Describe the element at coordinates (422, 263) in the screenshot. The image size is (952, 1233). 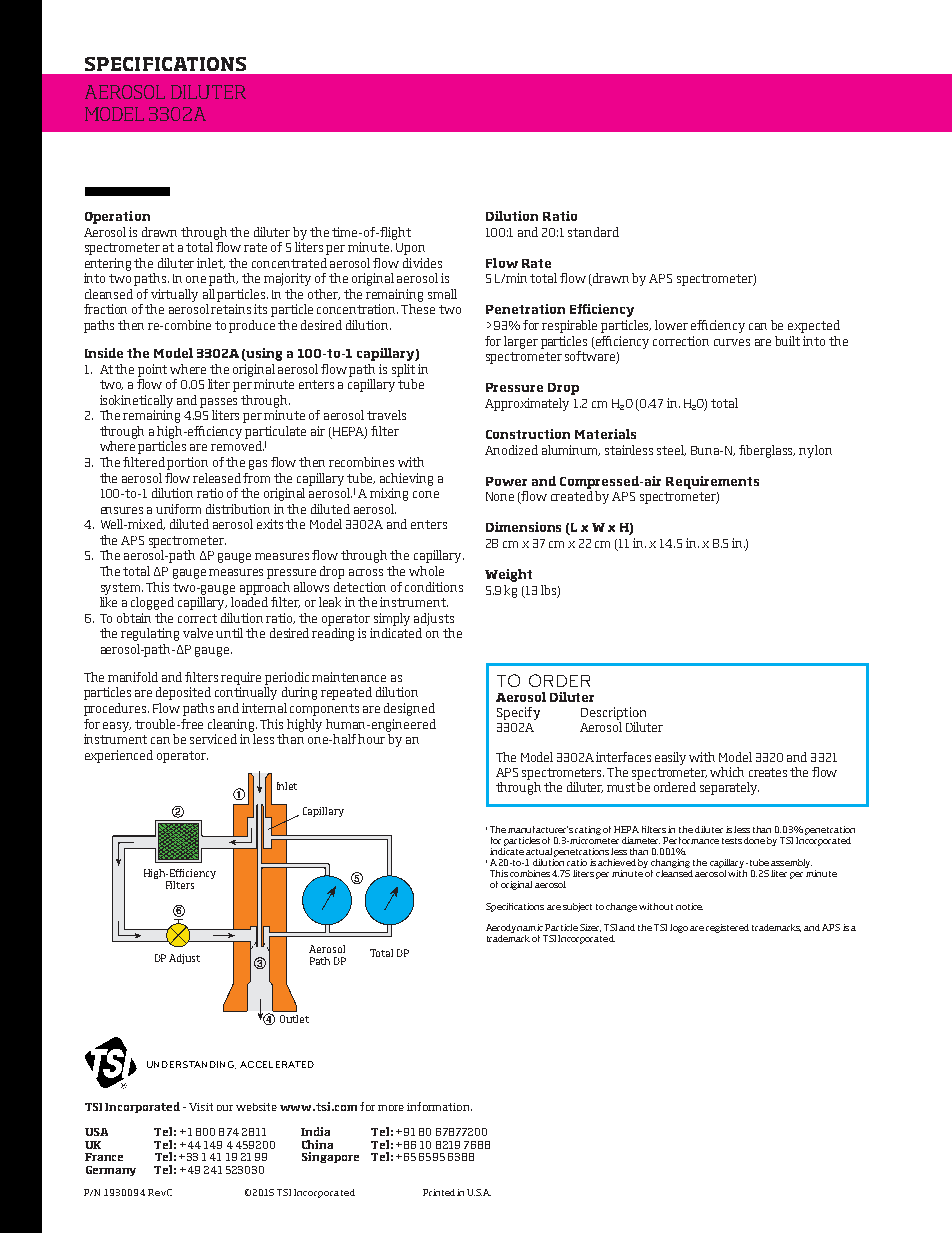
I see `divides` at that location.
